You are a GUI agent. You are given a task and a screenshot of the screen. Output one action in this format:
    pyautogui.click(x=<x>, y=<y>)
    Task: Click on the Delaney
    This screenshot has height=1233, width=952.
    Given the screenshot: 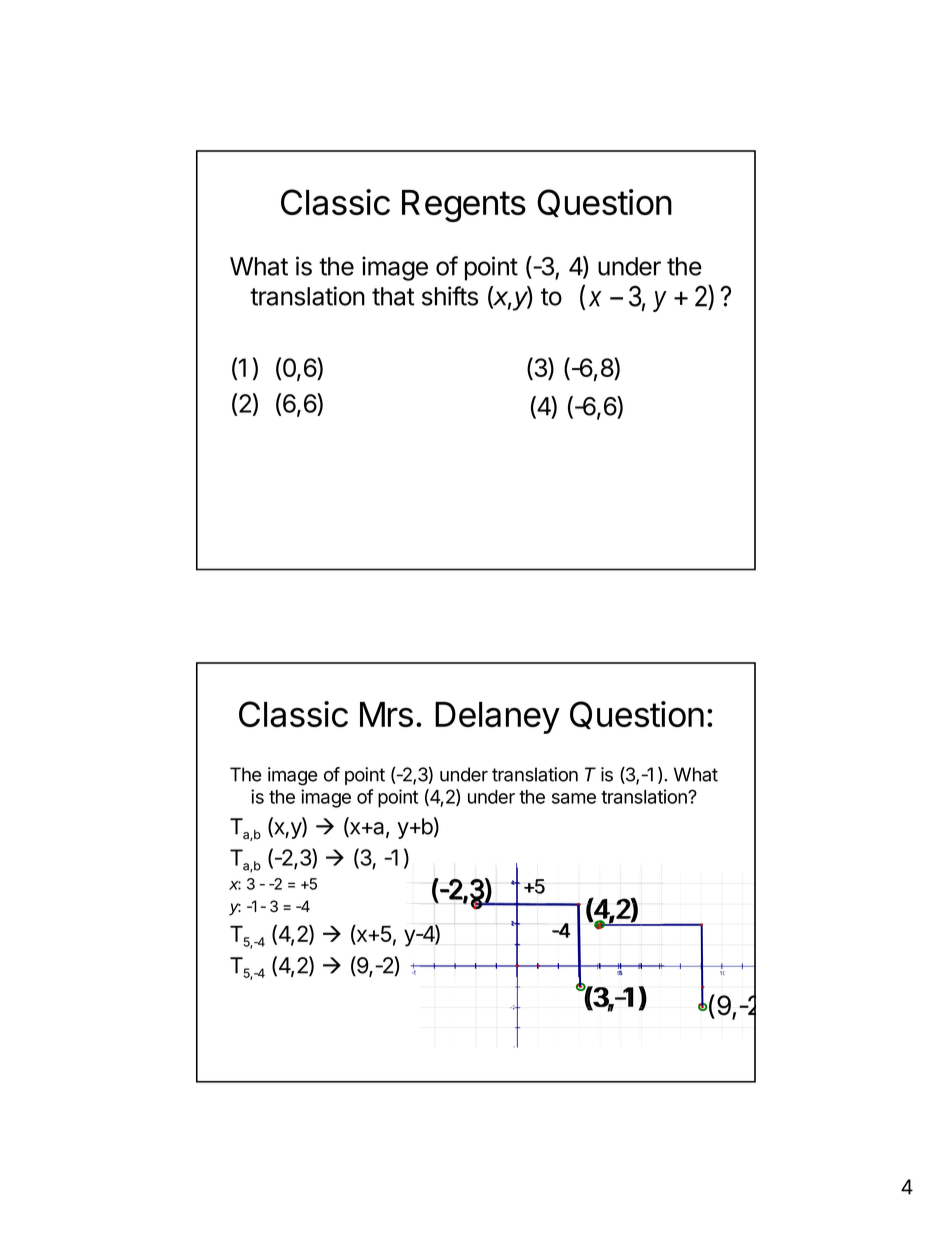 What is the action you would take?
    pyautogui.click(x=497, y=718)
